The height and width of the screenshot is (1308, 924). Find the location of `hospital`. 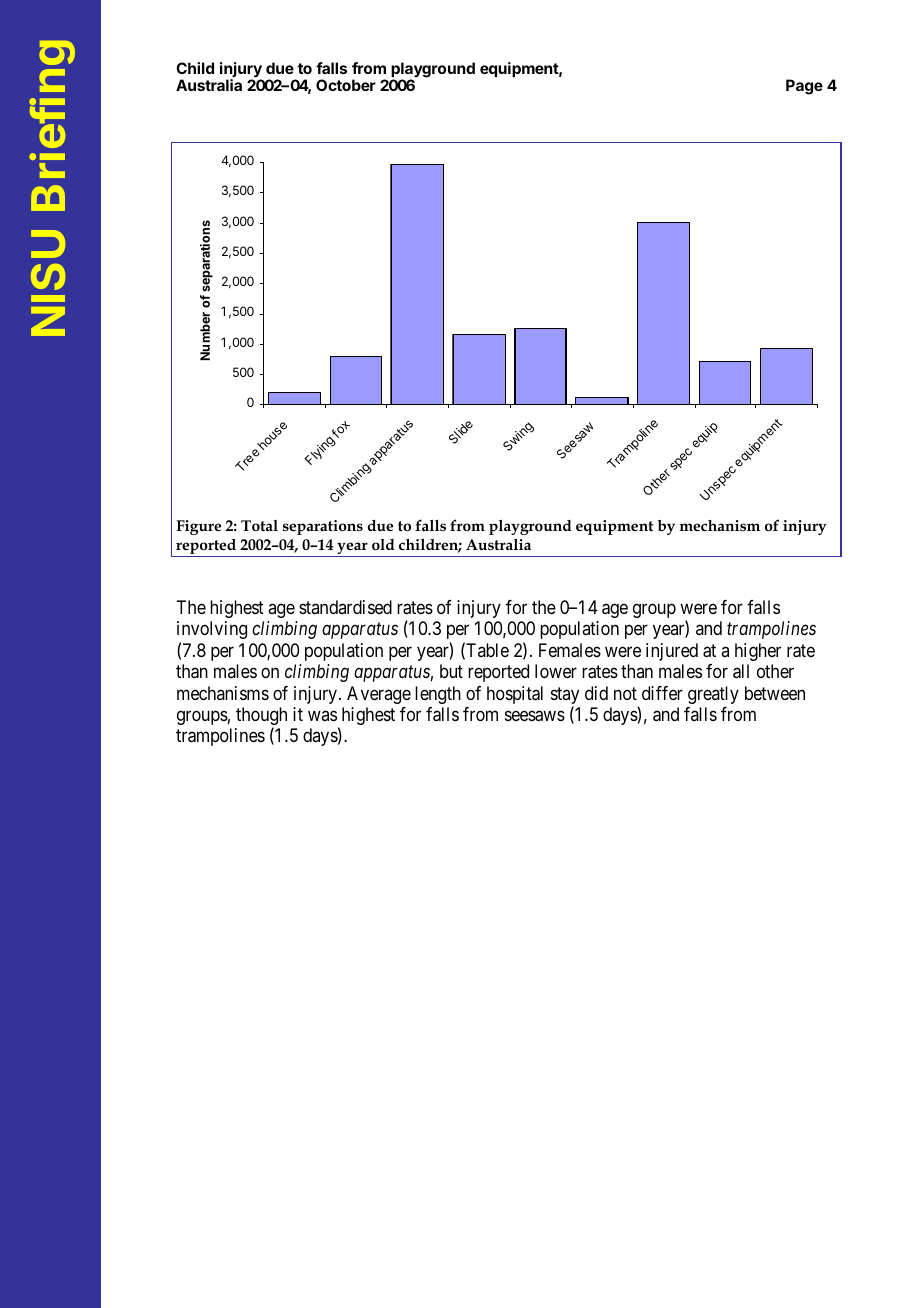

hospital is located at coordinates (515, 695).
